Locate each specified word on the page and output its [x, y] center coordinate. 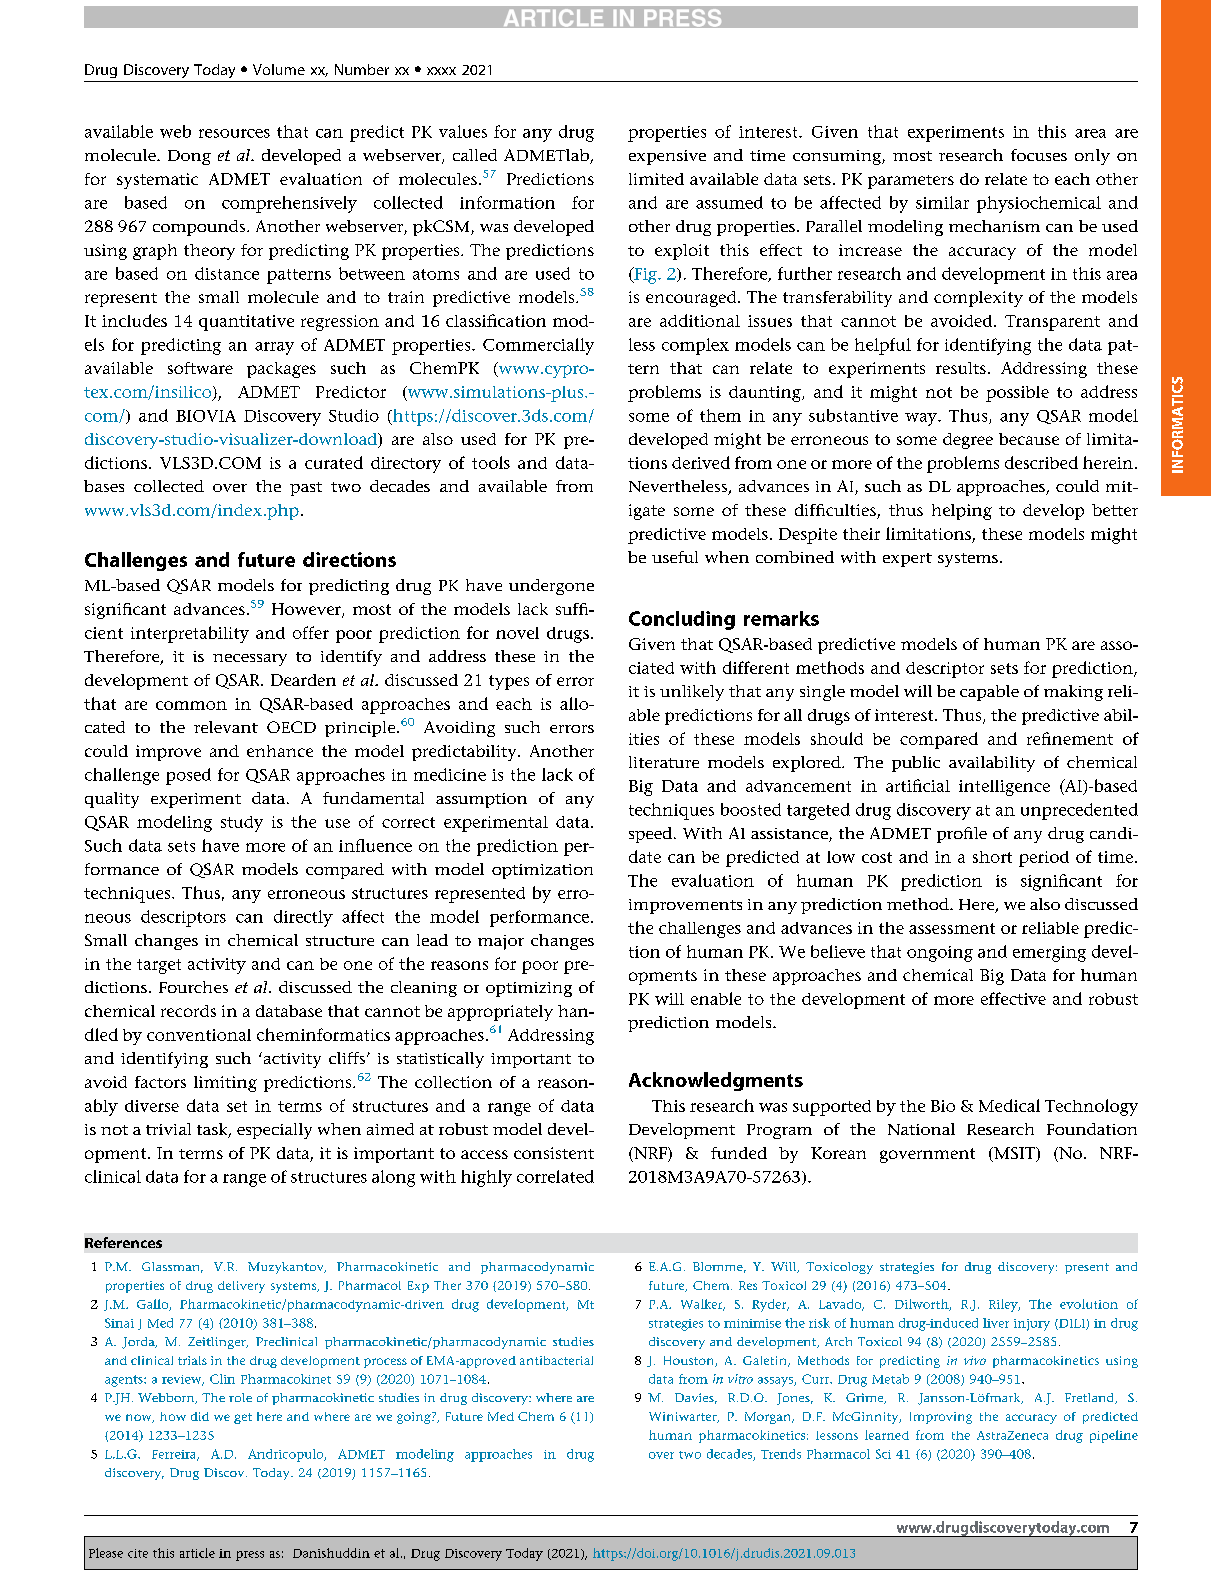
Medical [1009, 1105]
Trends [781, 1454]
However [307, 610]
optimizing [529, 989]
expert [907, 560]
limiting [225, 1084]
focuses [1039, 155]
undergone [551, 587]
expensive [667, 157]
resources [234, 133]
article [197, 1553]
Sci [883, 1454]
